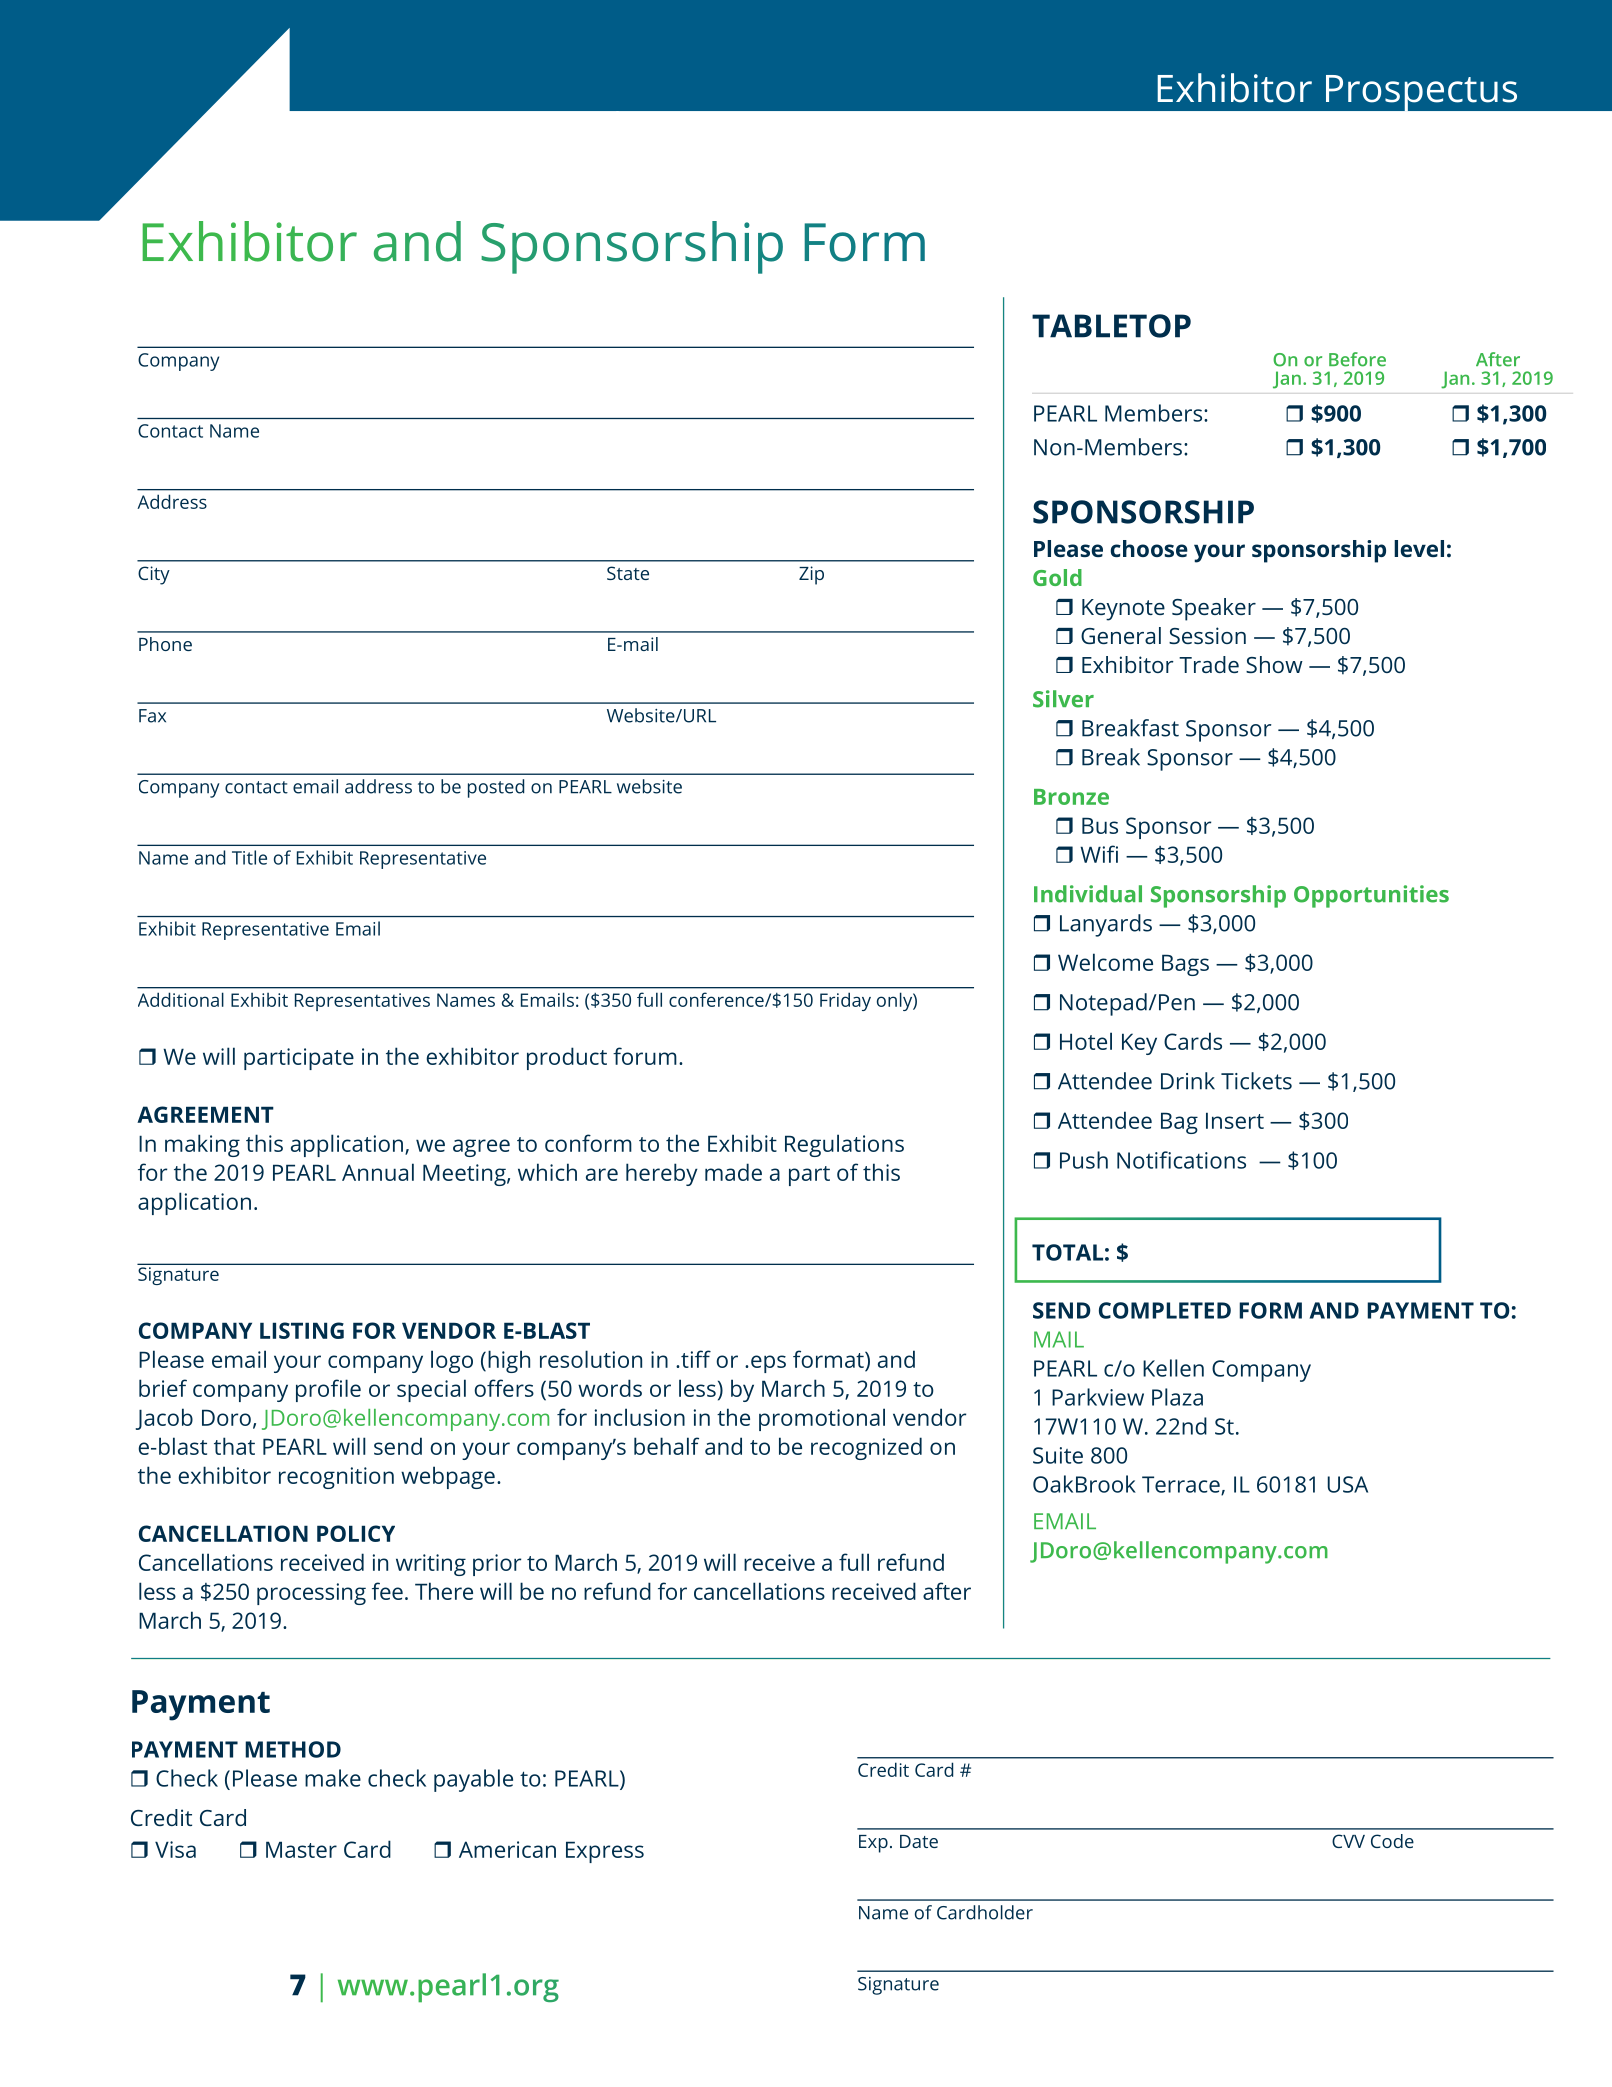 Image resolution: width=1612 pixels, height=2087 pixels. What do you see at coordinates (1357, 359) in the screenshot?
I see `Before` at bounding box center [1357, 359].
